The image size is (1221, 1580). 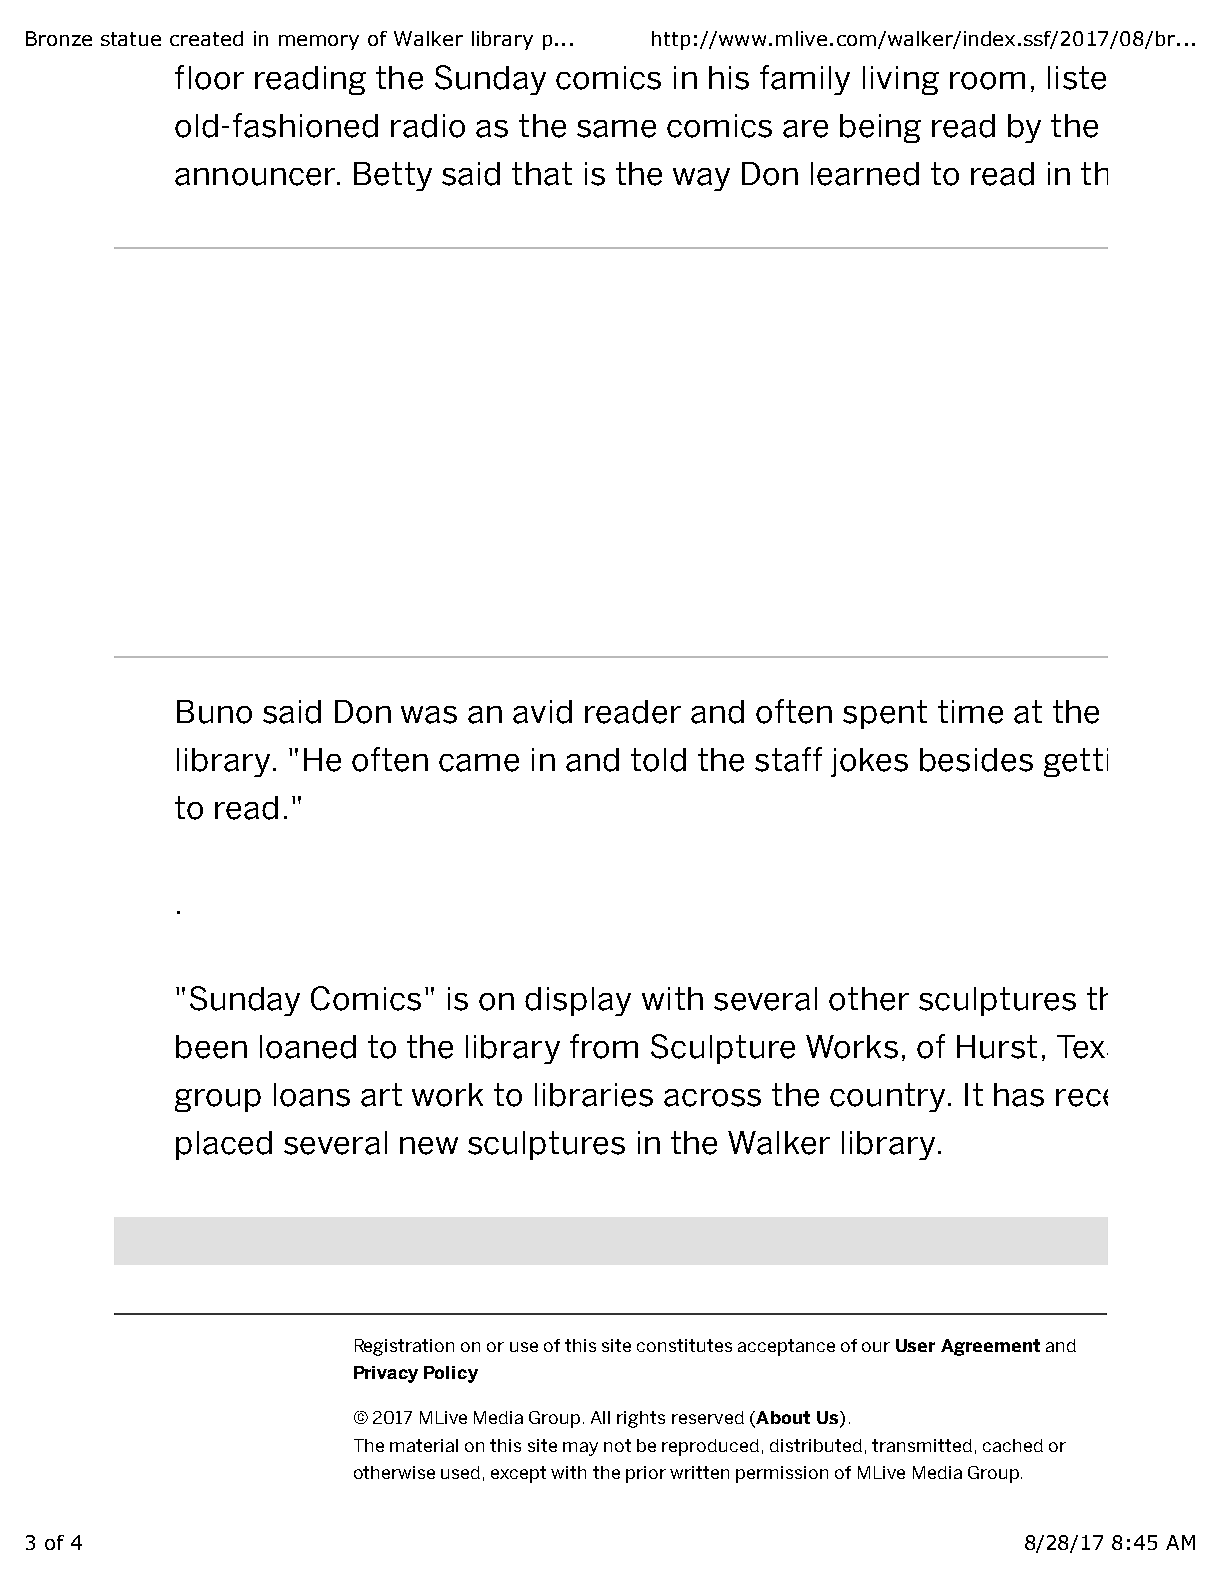 I want to click on same, so click(x=616, y=129).
